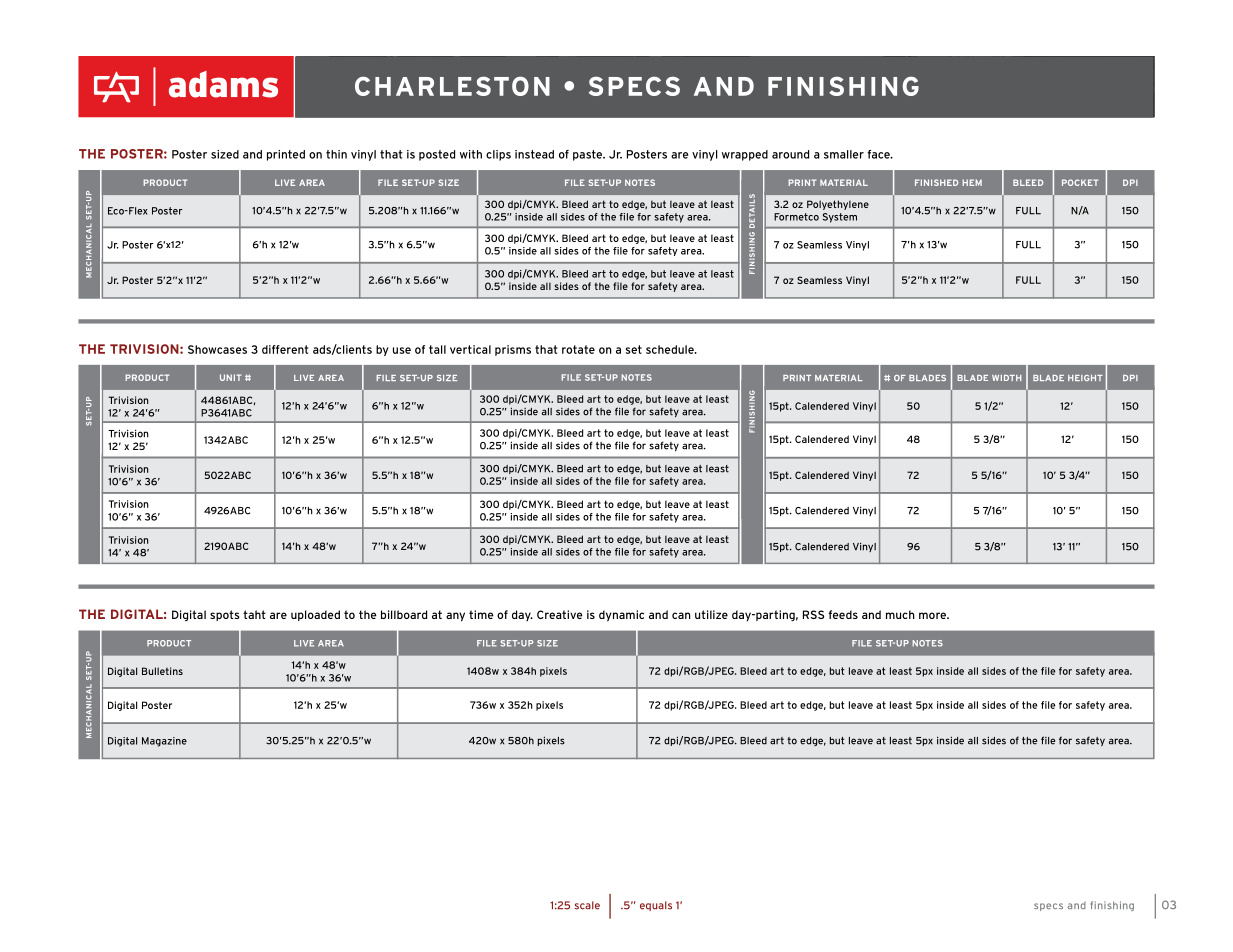  Describe the element at coordinates (621, 616) in the screenshot. I see `dynamic` at that location.
